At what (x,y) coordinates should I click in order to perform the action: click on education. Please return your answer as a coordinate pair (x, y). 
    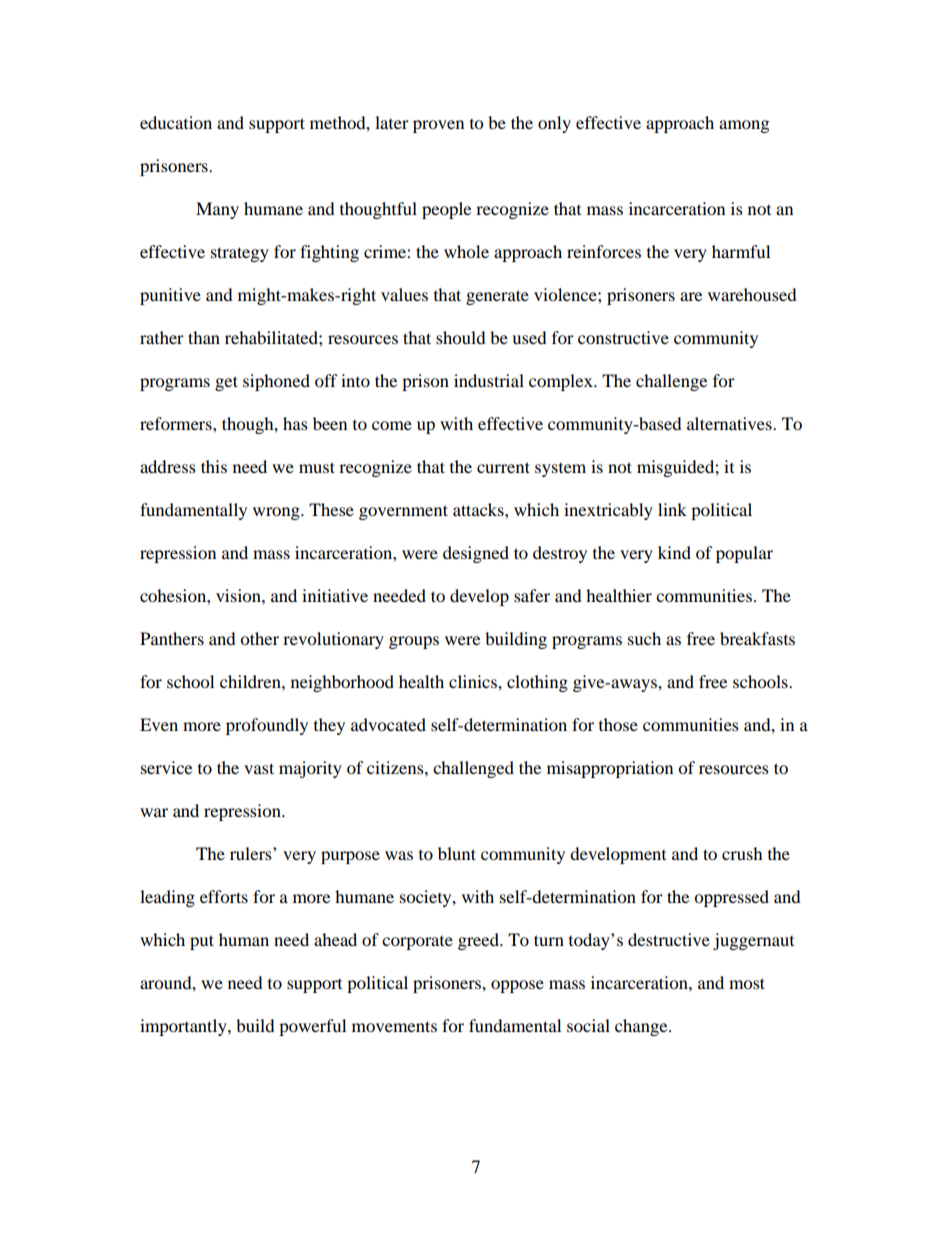
    Looking at the image, I should click on (176, 122).
